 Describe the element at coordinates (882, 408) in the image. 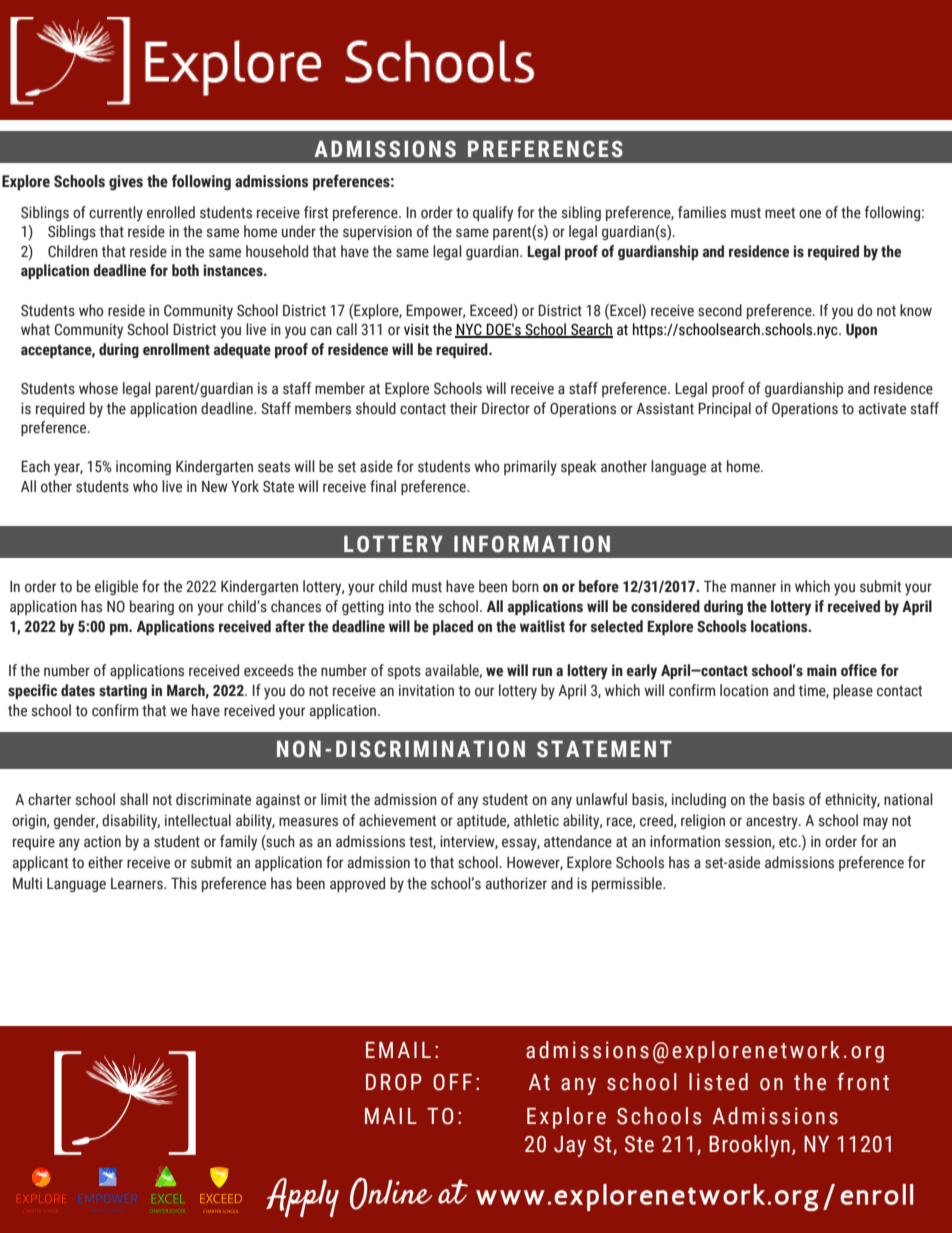

I see `activate` at that location.
